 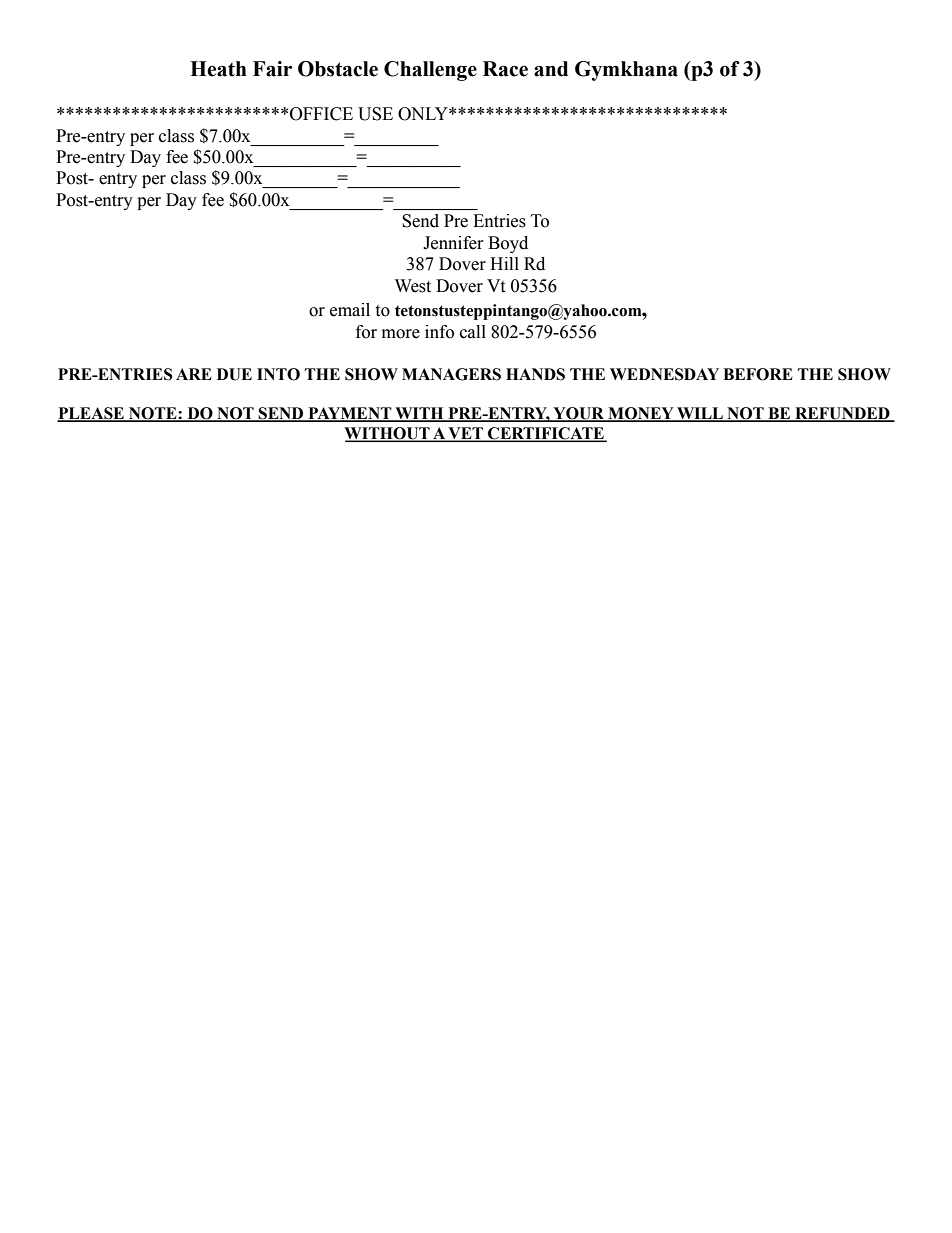 What do you see at coordinates (413, 286) in the image?
I see `West` at bounding box center [413, 286].
